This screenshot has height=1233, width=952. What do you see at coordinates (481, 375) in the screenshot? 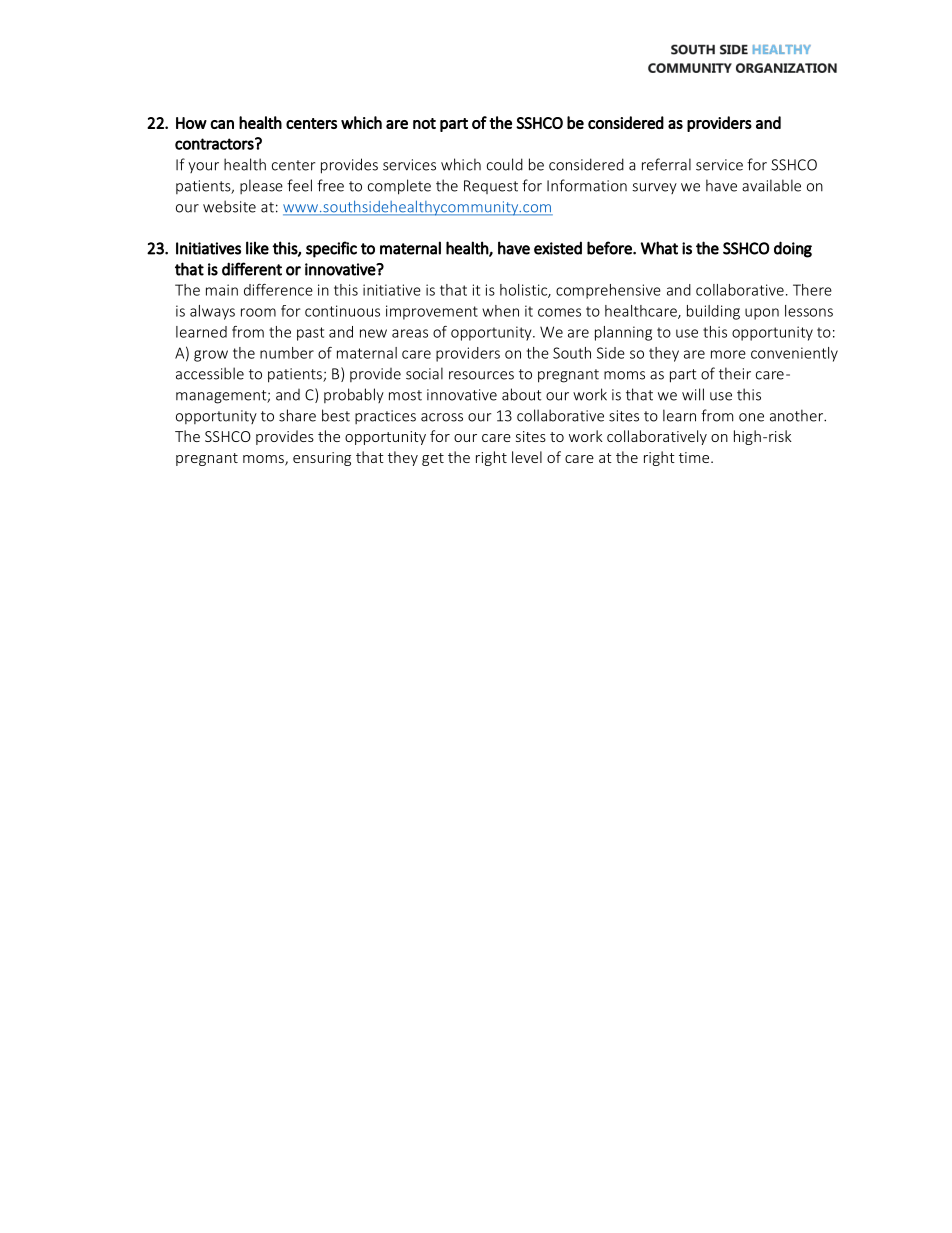
I see `resources` at bounding box center [481, 375].
